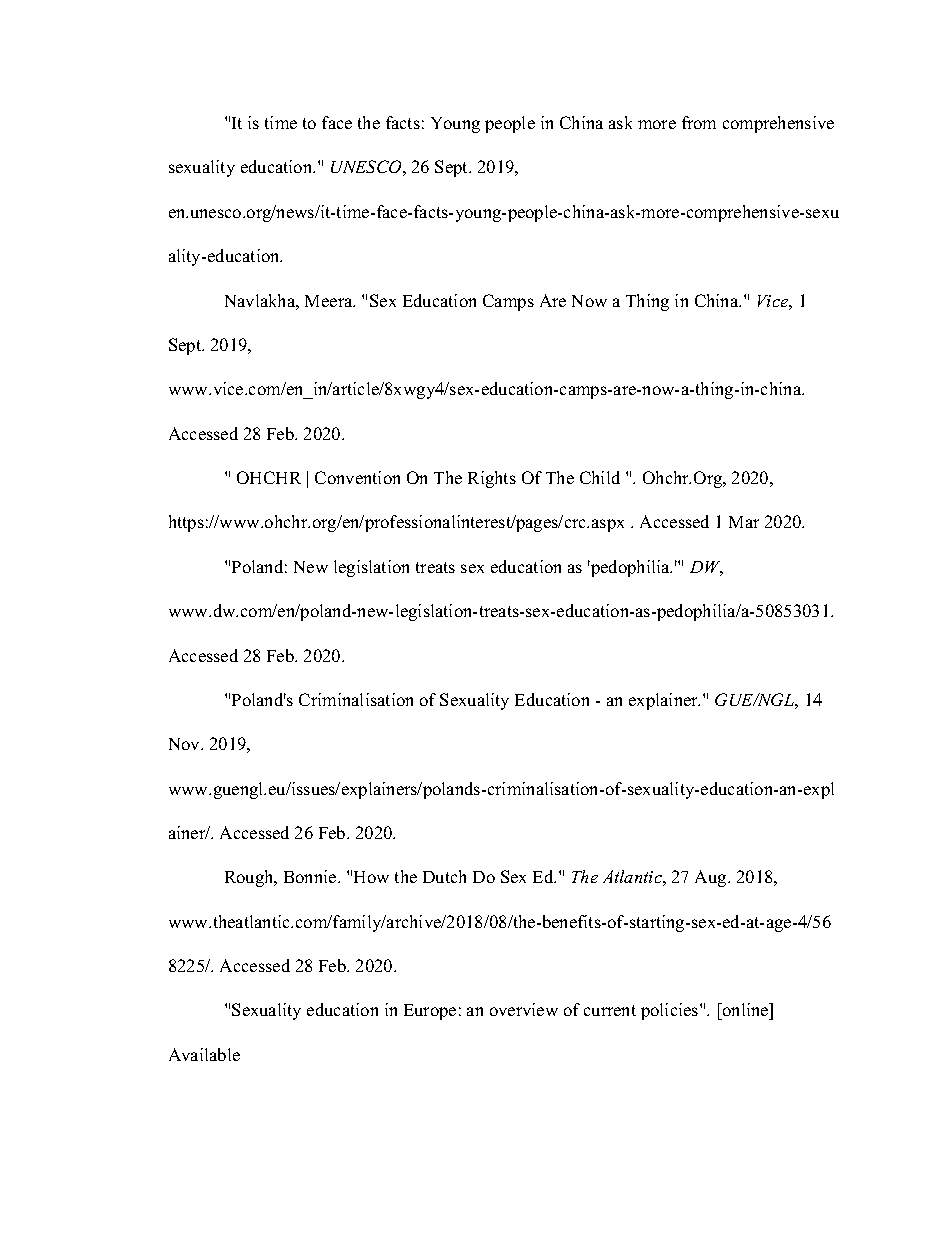  What do you see at coordinates (712, 878) in the page?
I see `Aug` at bounding box center [712, 878].
